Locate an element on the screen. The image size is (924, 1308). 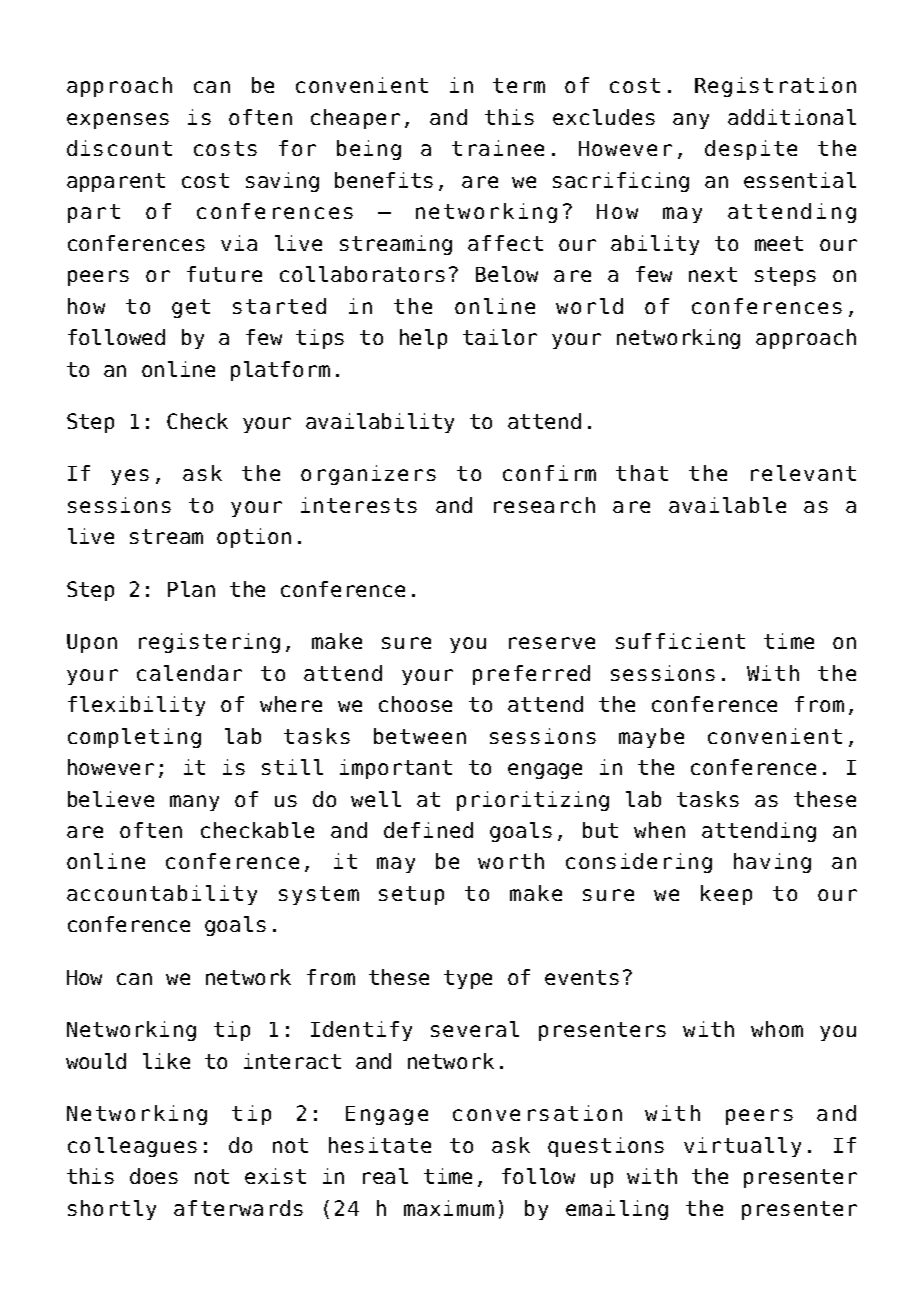
trainee is located at coordinates (498, 148).
